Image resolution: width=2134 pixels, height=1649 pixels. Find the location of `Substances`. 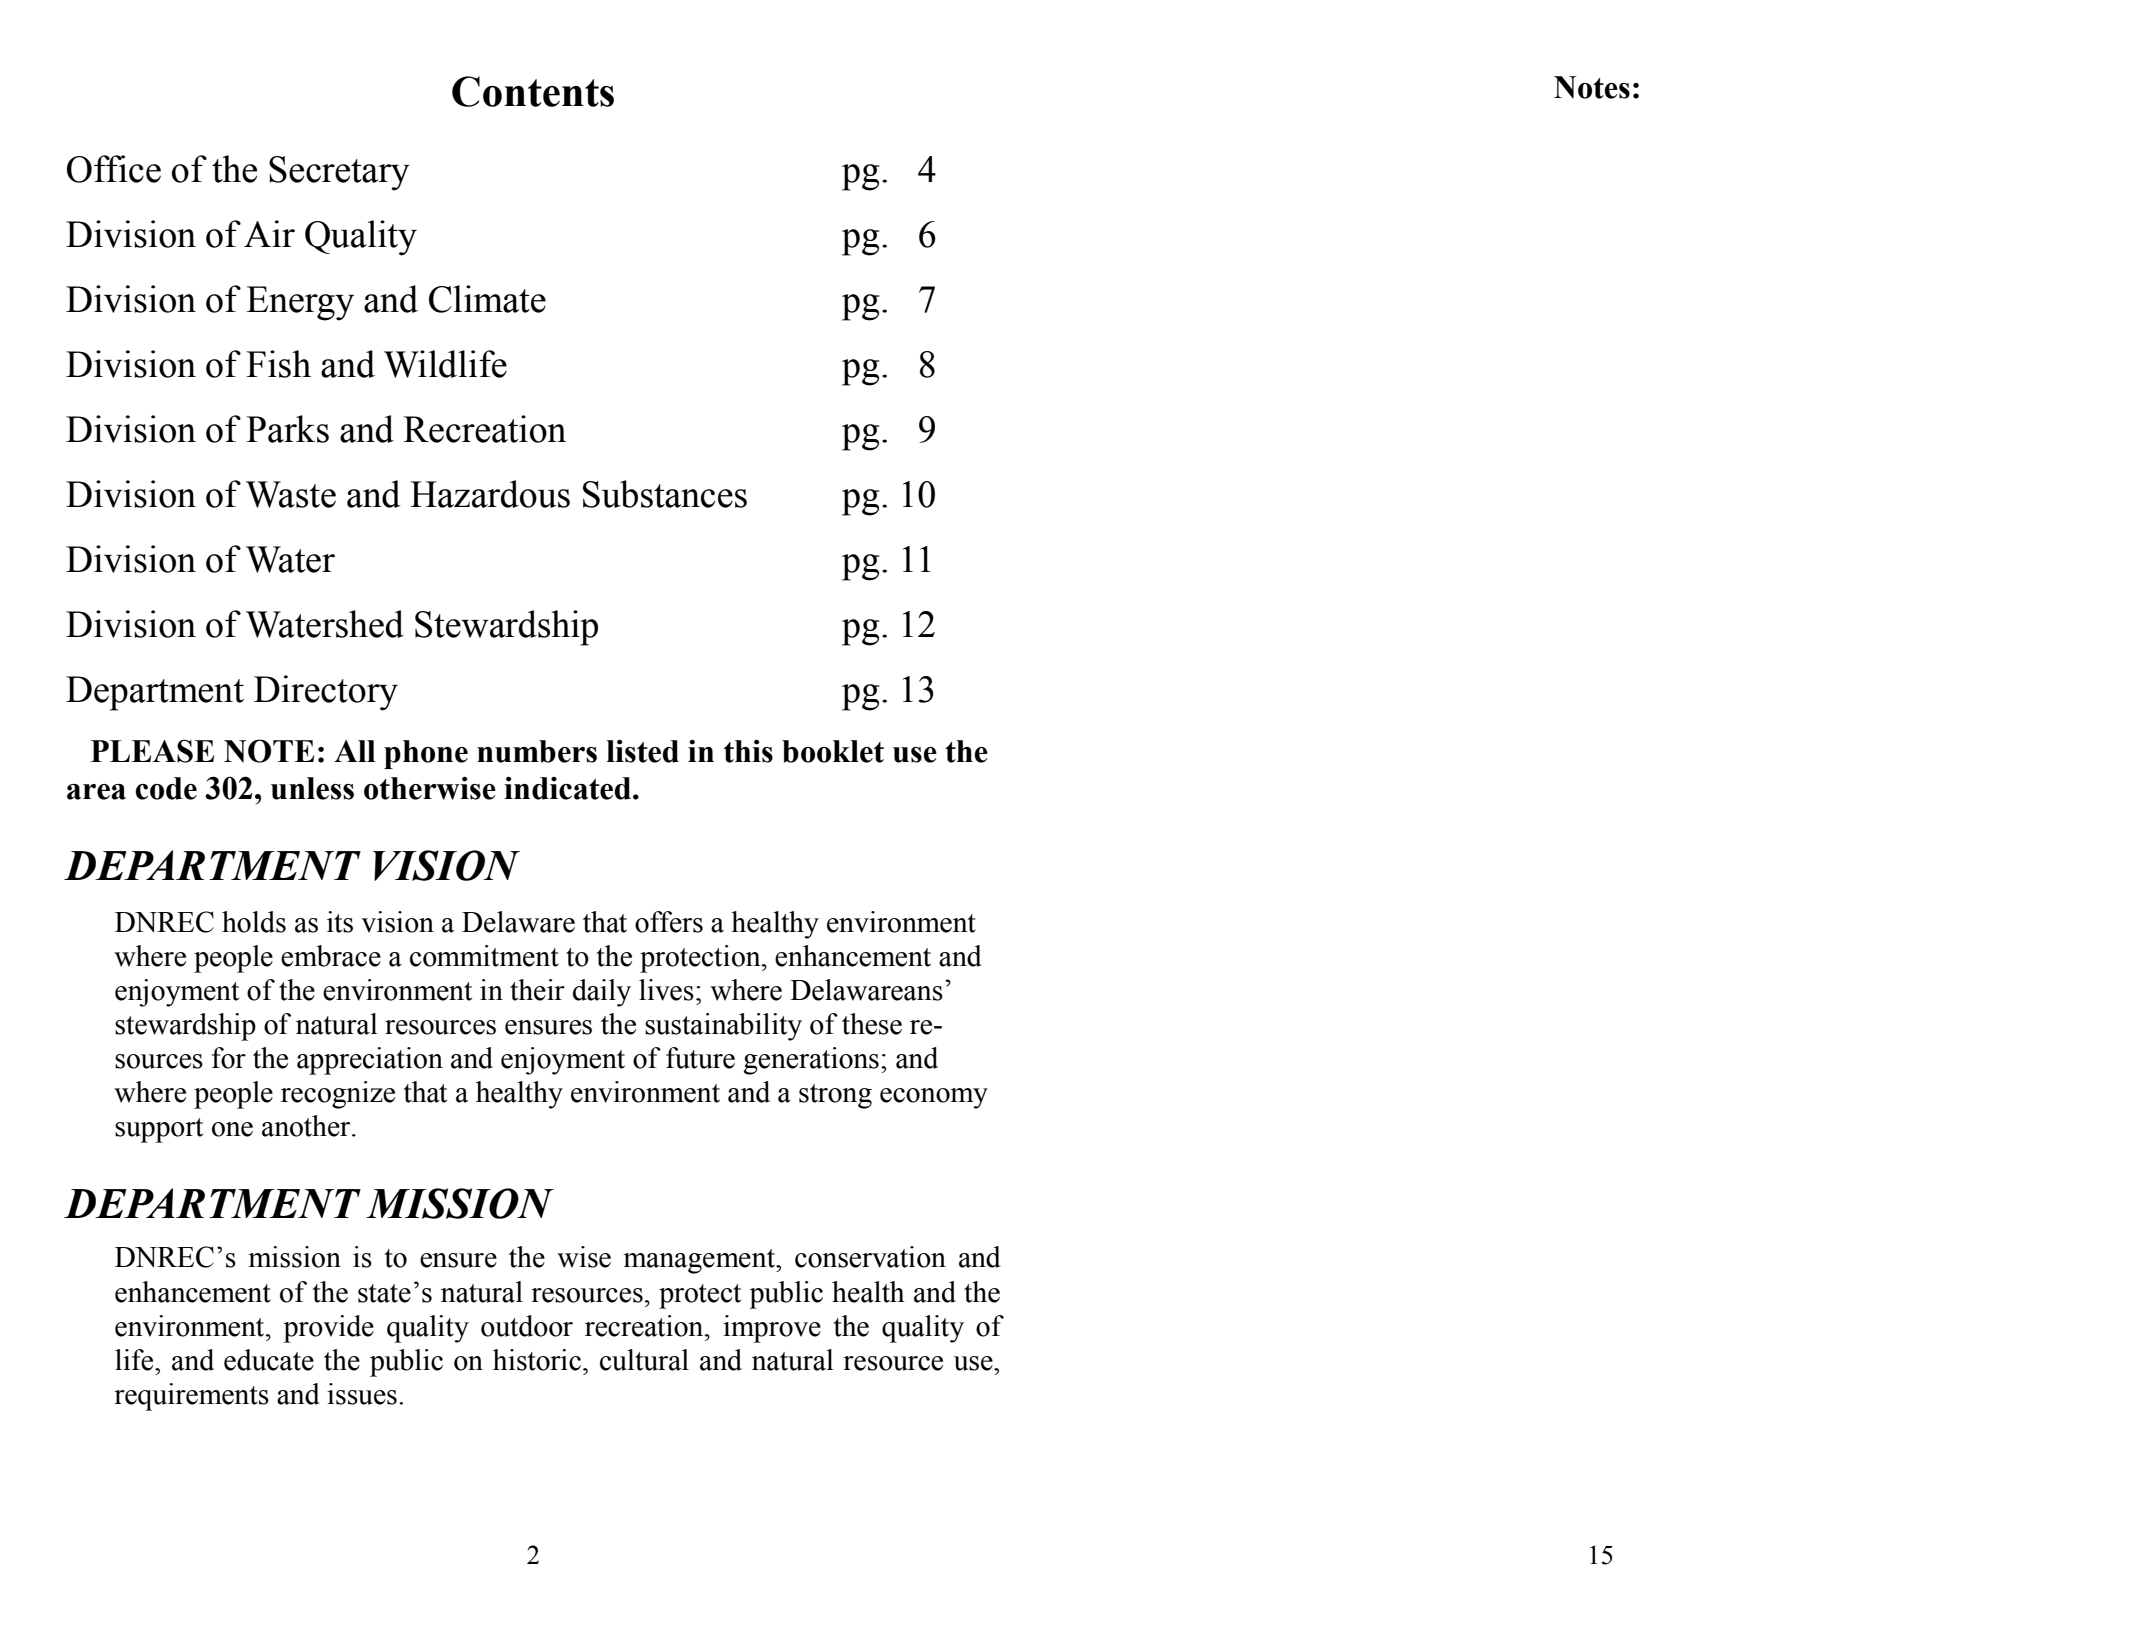

Substances is located at coordinates (665, 494).
